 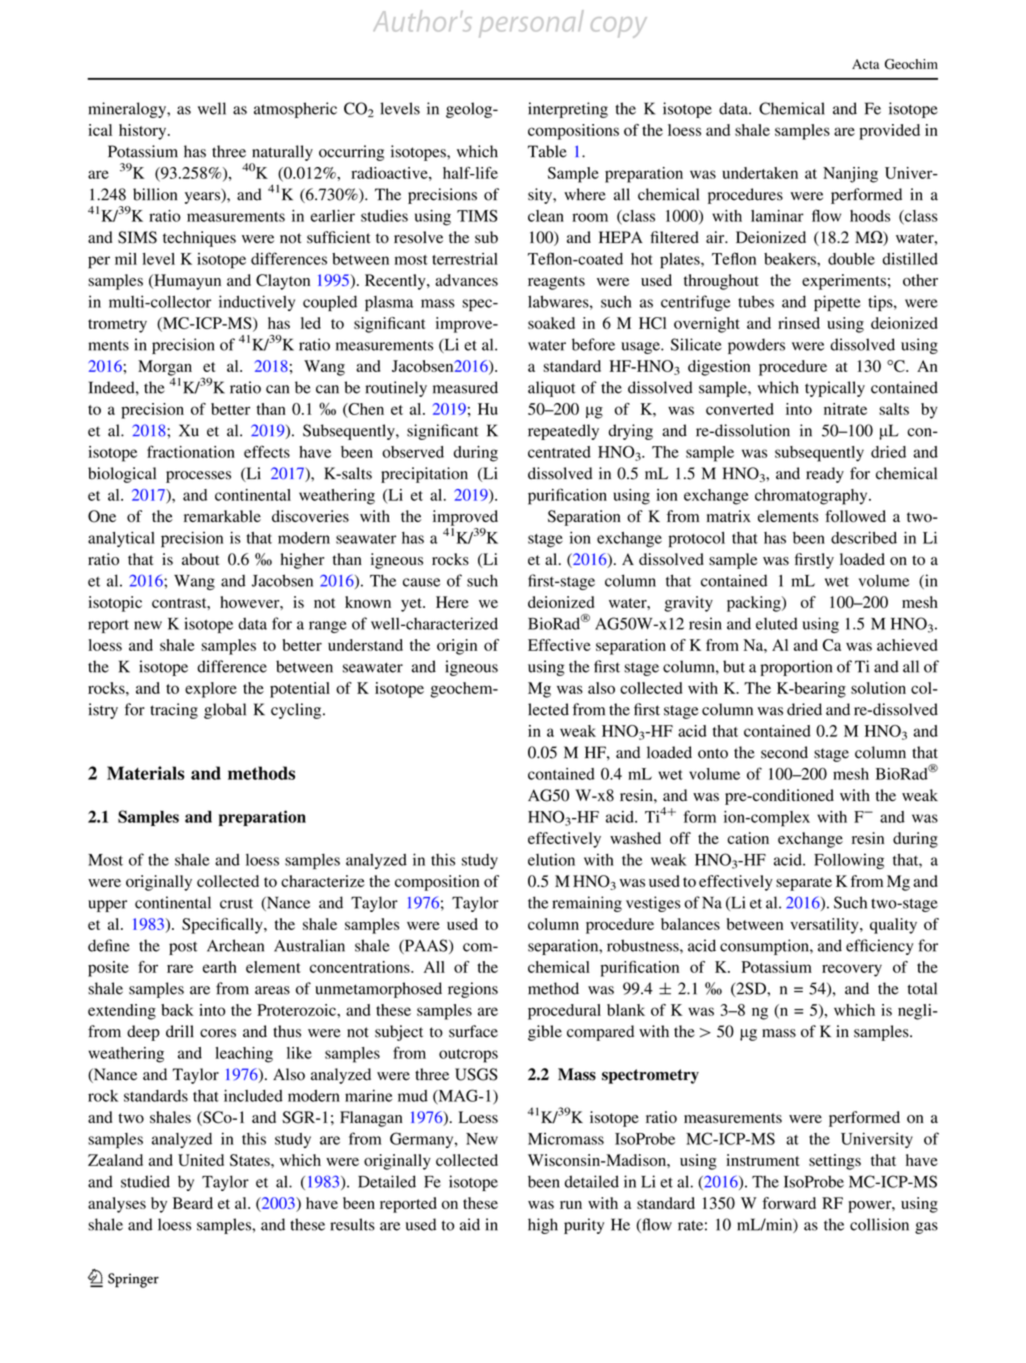 I want to click on crust, so click(x=236, y=904).
